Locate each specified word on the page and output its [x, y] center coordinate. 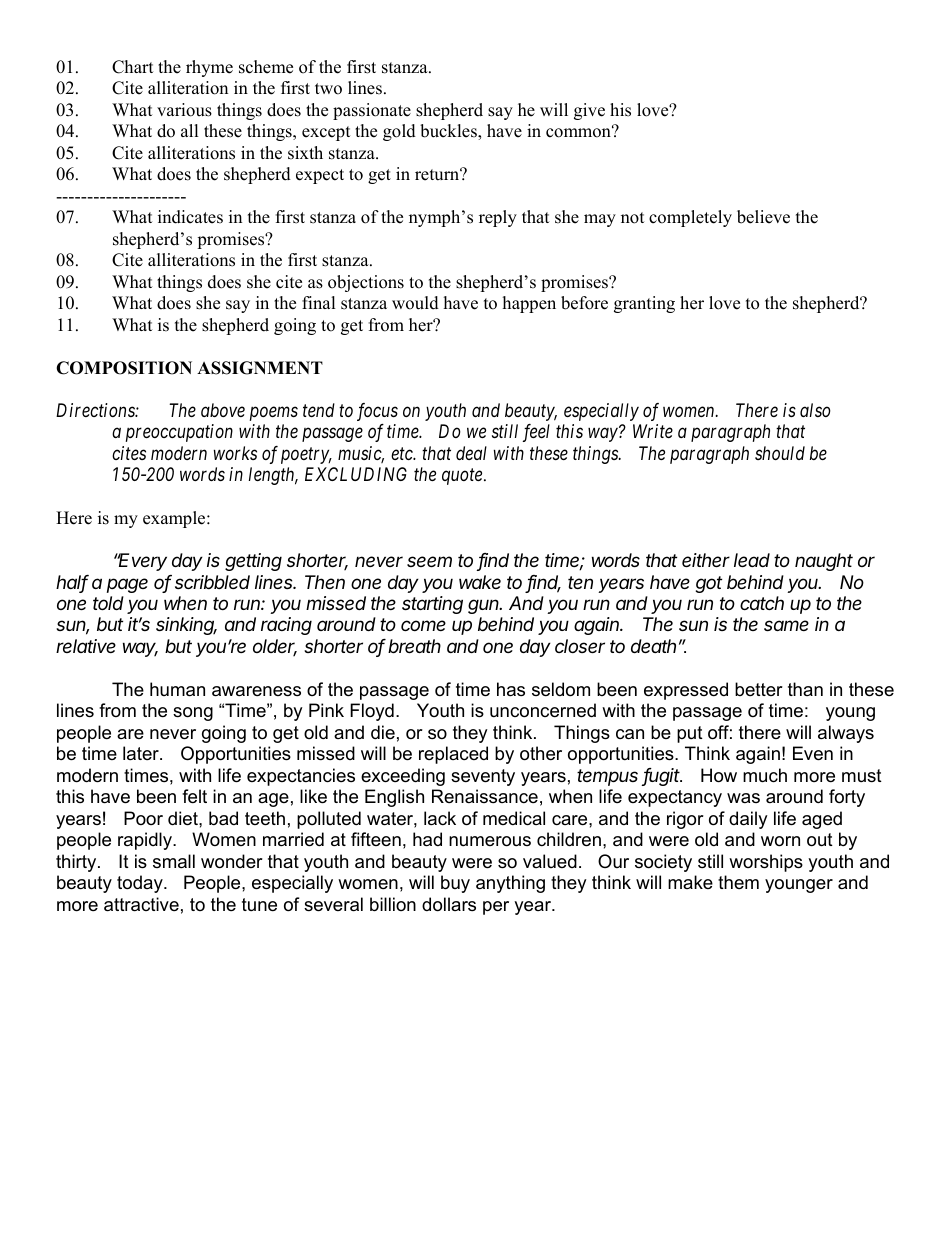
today [141, 884]
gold [399, 132]
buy [455, 884]
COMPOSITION [124, 368]
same [786, 625]
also [815, 410]
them [738, 882]
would [415, 303]
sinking [186, 626]
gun [485, 606]
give [589, 111]
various [184, 110]
